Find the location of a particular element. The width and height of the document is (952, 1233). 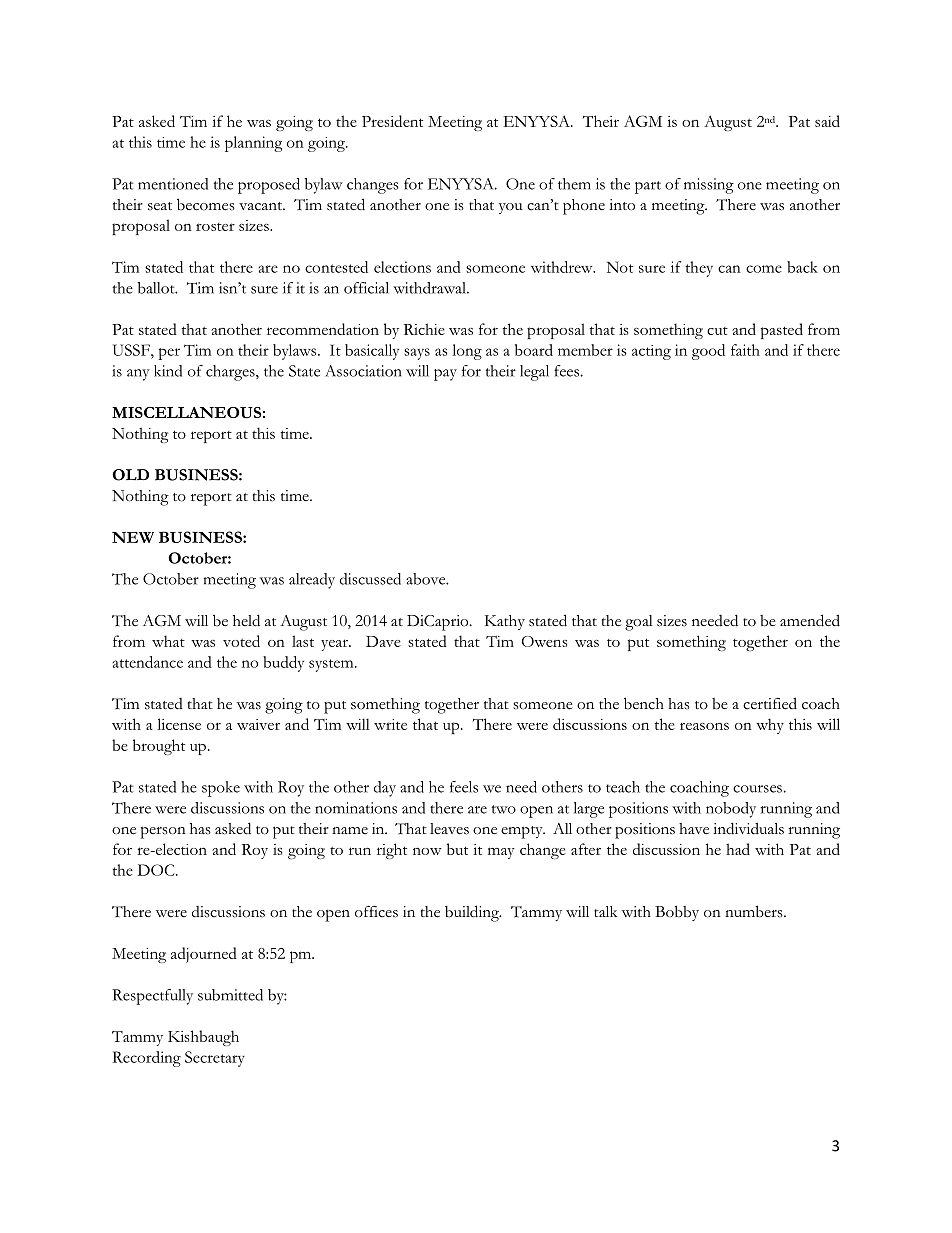

planning is located at coordinates (253, 144).
